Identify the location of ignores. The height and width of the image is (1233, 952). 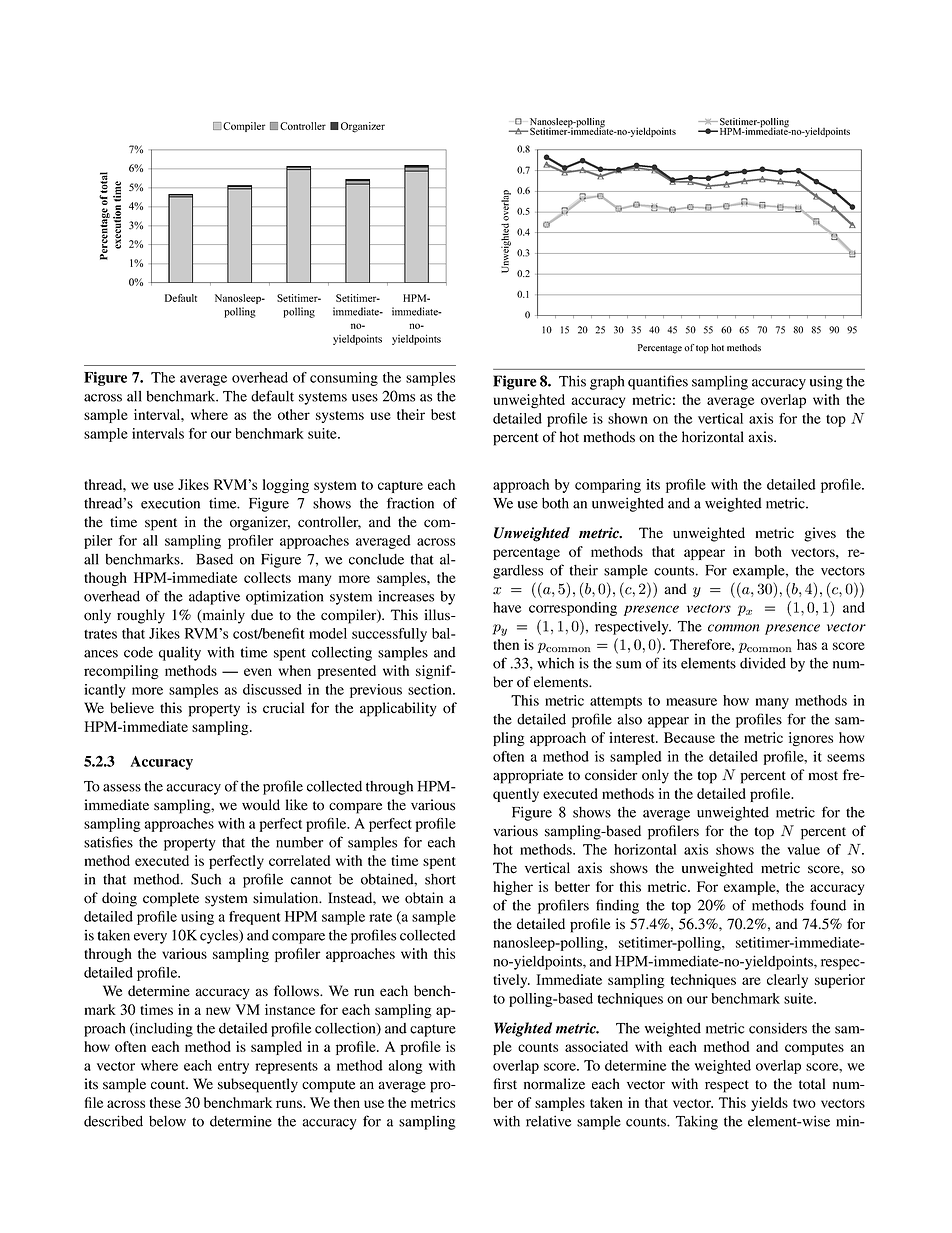
(811, 739).
